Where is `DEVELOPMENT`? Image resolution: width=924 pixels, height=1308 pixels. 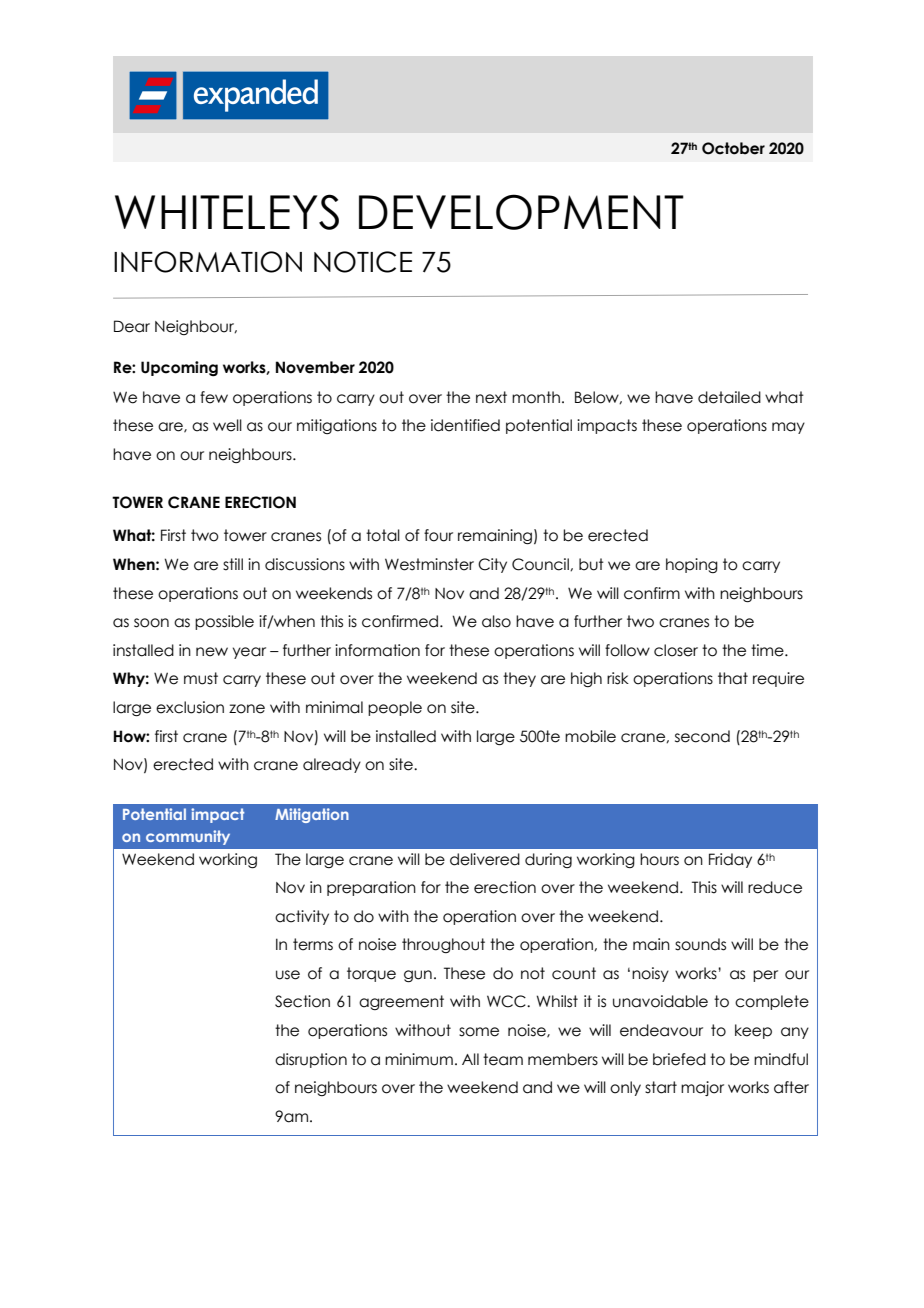 DEVELOPMENT is located at coordinates (521, 212).
